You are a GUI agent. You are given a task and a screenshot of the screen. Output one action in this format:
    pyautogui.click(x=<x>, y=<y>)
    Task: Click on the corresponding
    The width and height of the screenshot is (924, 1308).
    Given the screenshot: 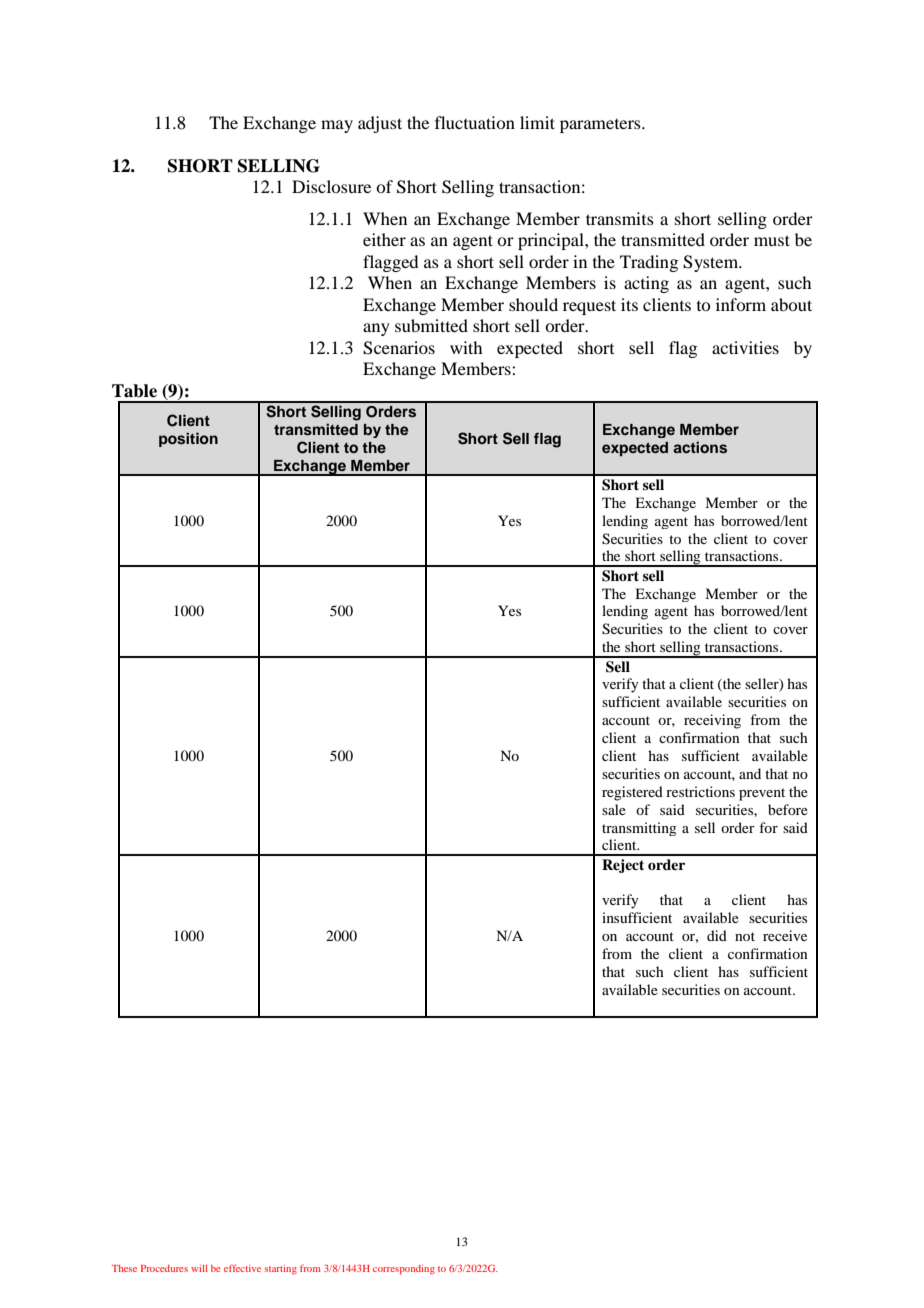 What is the action you would take?
    pyautogui.click(x=404, y=1270)
